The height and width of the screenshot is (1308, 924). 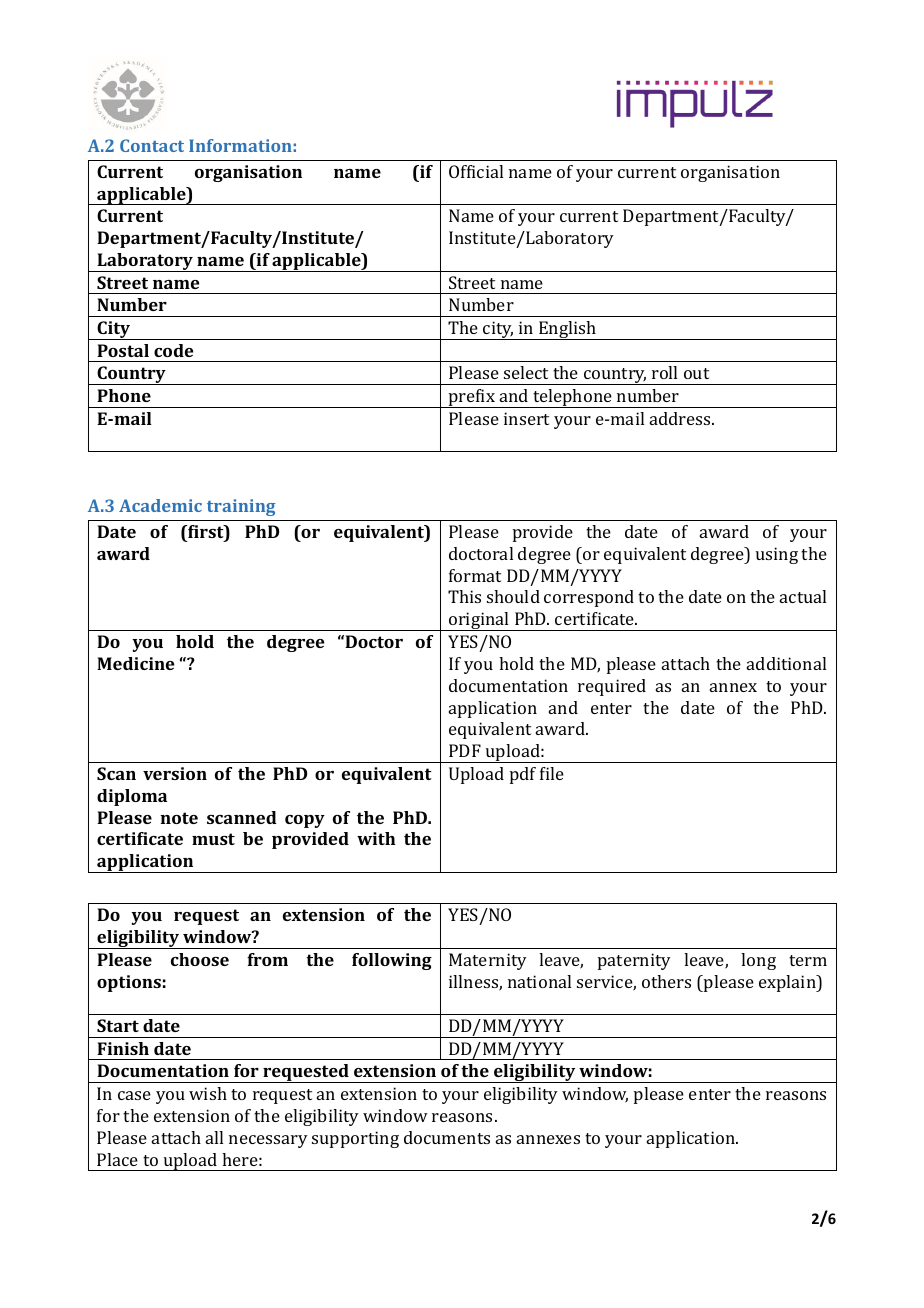 What do you see at coordinates (152, 145) in the screenshot?
I see `Contact` at bounding box center [152, 145].
